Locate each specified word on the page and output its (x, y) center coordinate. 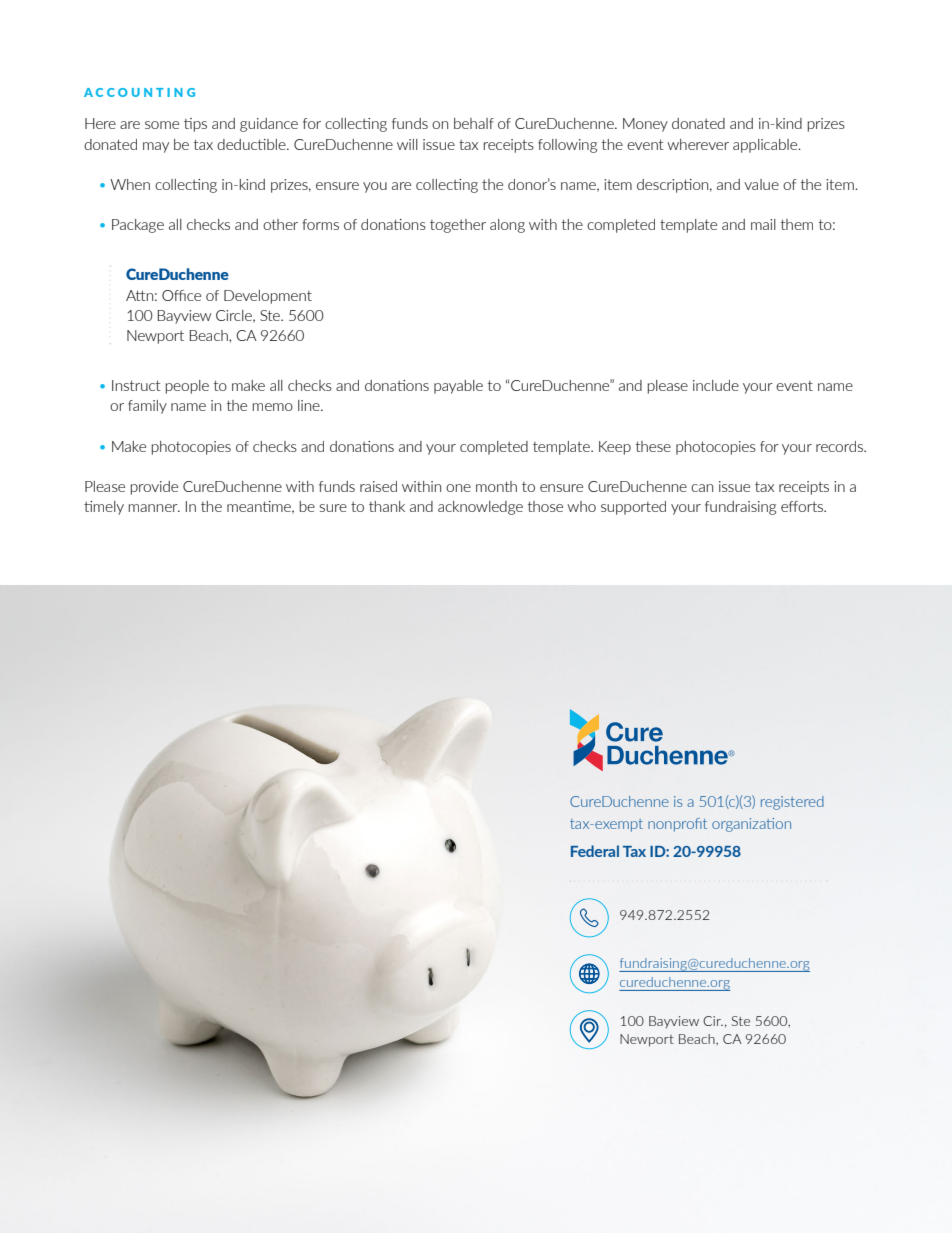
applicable (766, 146)
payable (458, 387)
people (187, 387)
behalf (474, 123)
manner (154, 508)
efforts (803, 506)
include (716, 385)
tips (195, 125)
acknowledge (480, 508)
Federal (595, 851)
